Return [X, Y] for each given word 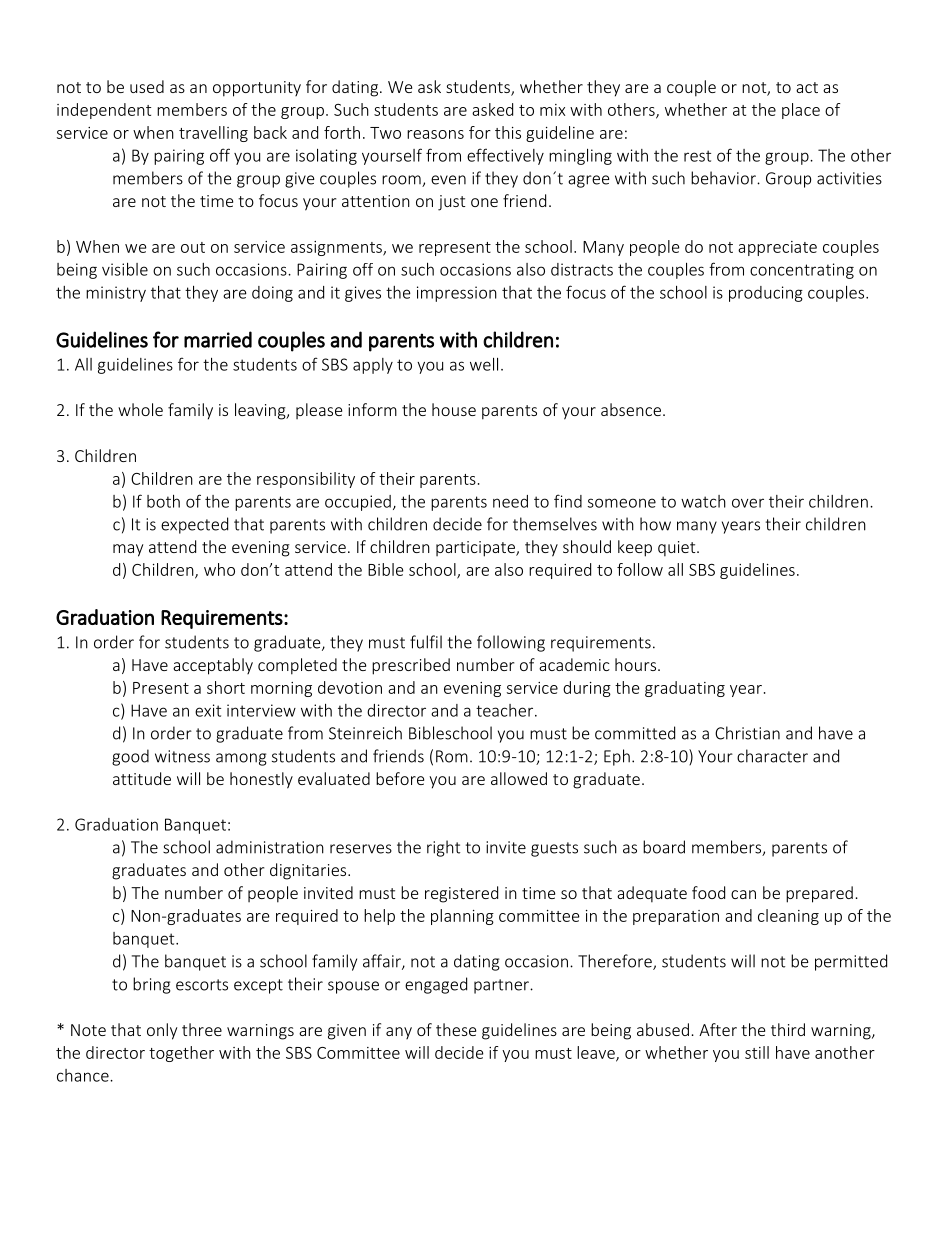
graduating [685, 689]
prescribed [411, 666]
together [181, 1054]
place [801, 111]
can [743, 894]
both [163, 501]
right [443, 848]
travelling [213, 134]
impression [457, 294]
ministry [116, 294]
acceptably [213, 666]
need [510, 501]
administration [270, 847]
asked [492, 109]
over [748, 503]
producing [766, 294]
